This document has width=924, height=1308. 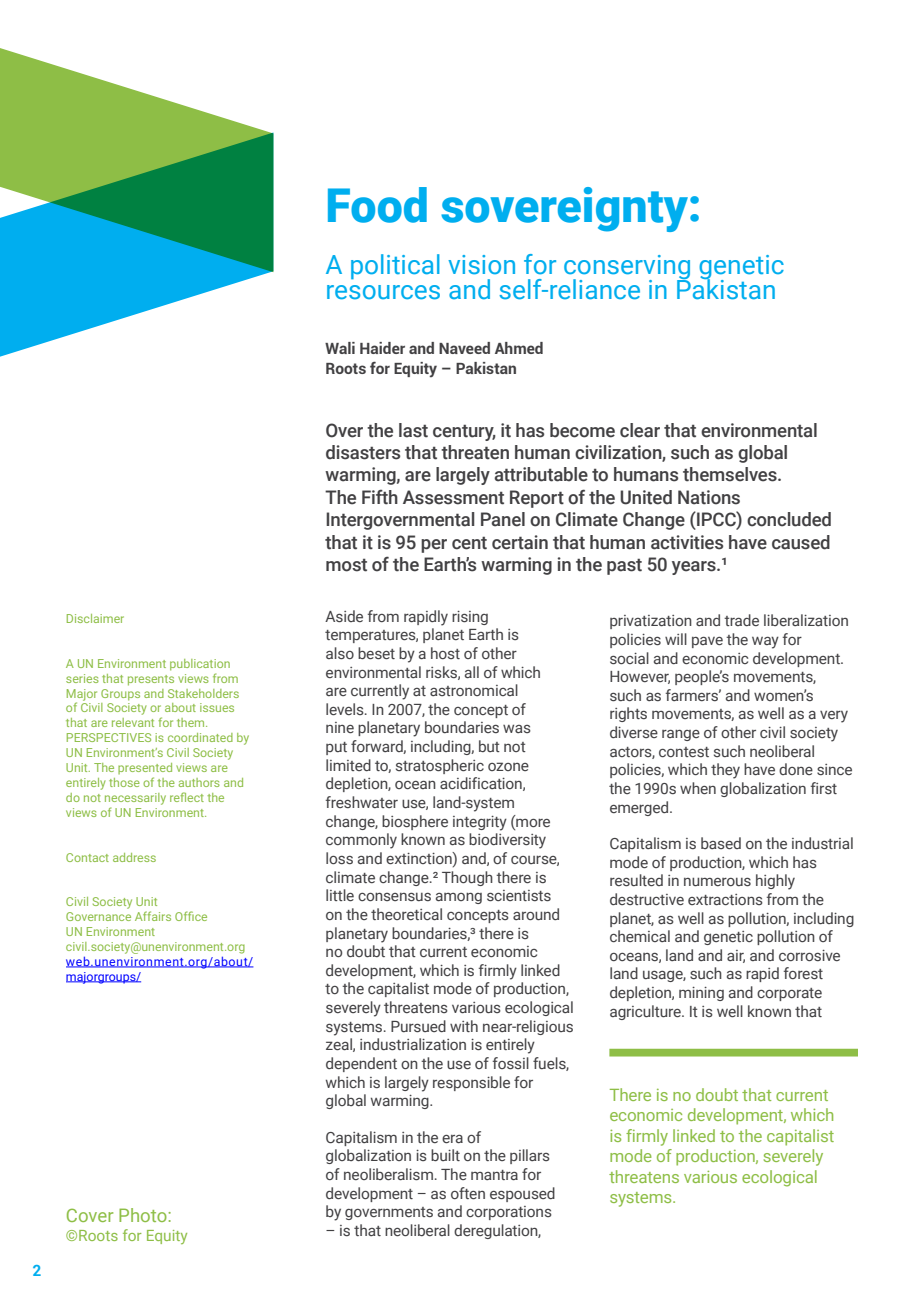 What do you see at coordinates (377, 205) in the document?
I see `Food` at bounding box center [377, 205].
